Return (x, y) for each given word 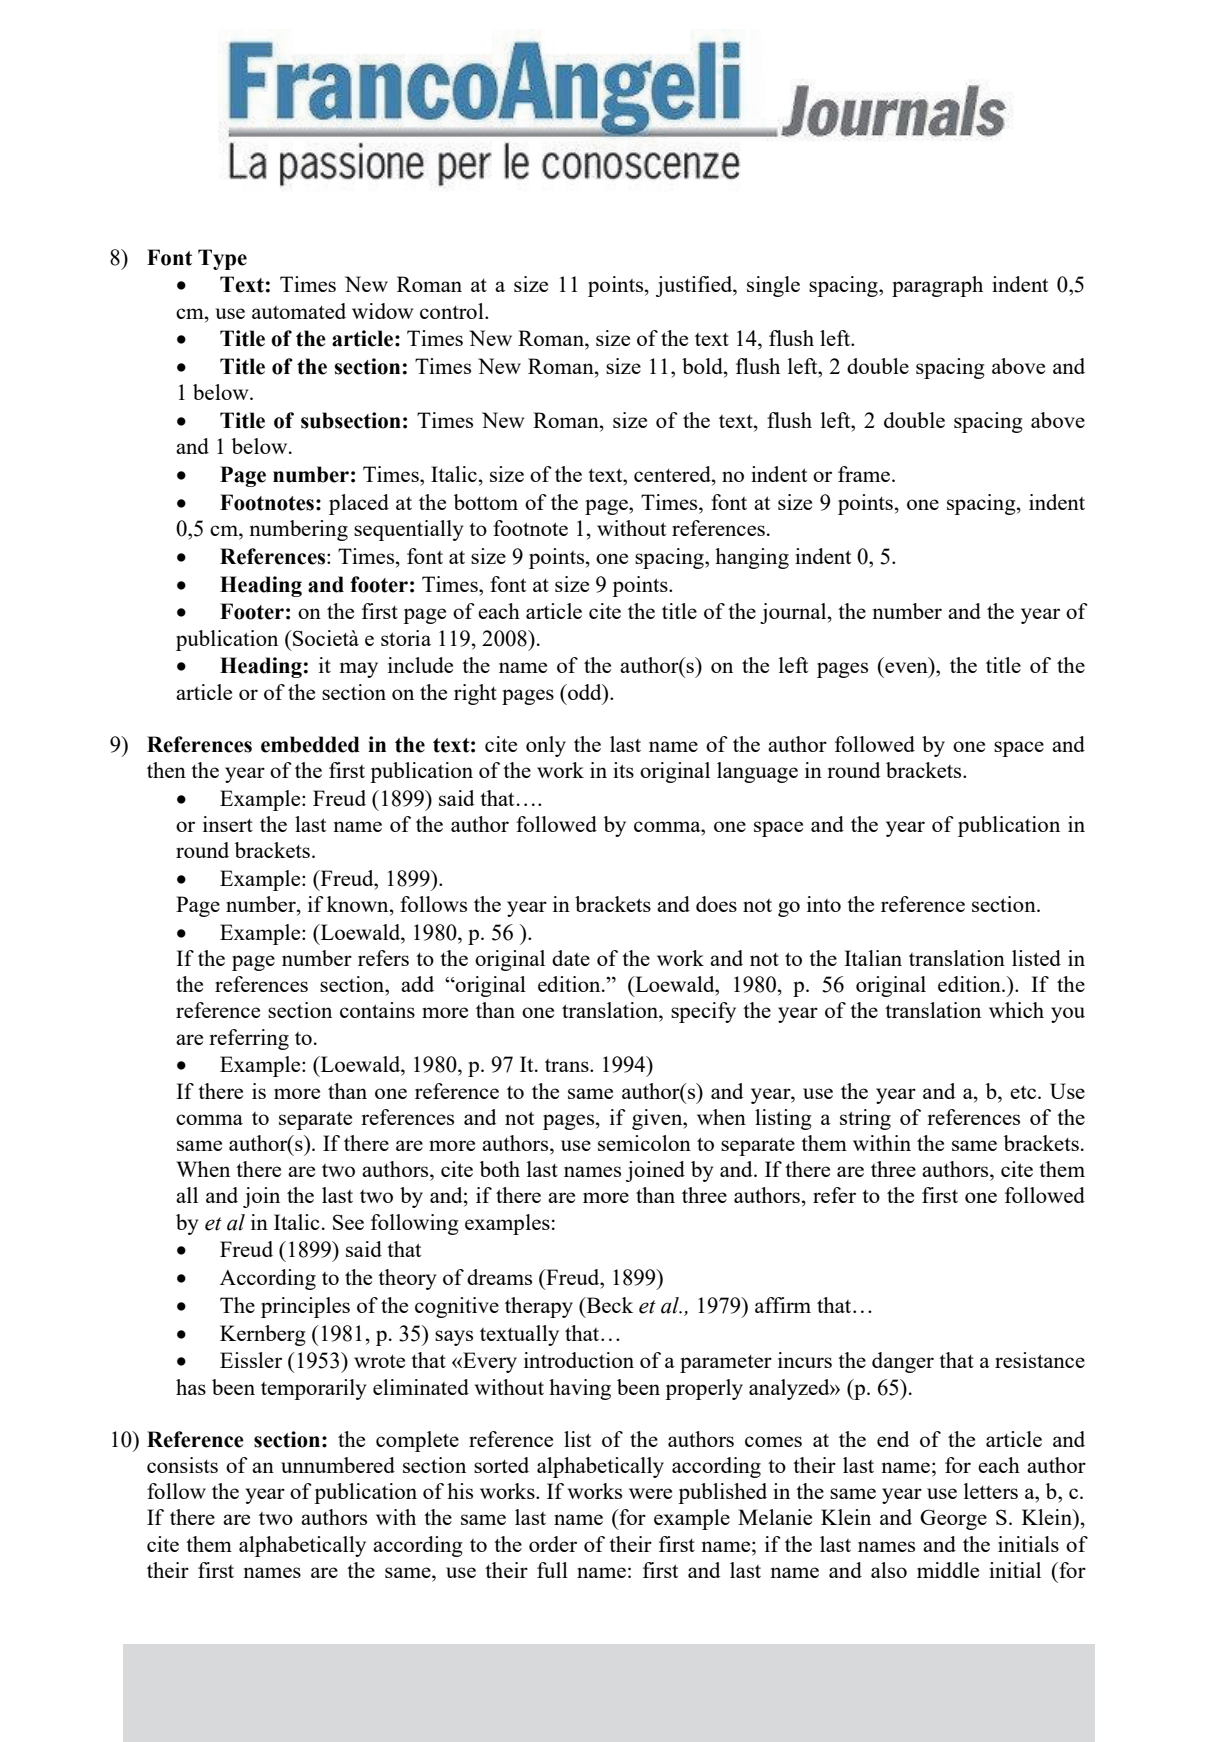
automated (299, 311)
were (650, 1493)
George (953, 1519)
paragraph (937, 286)
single (773, 286)
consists (182, 1465)
